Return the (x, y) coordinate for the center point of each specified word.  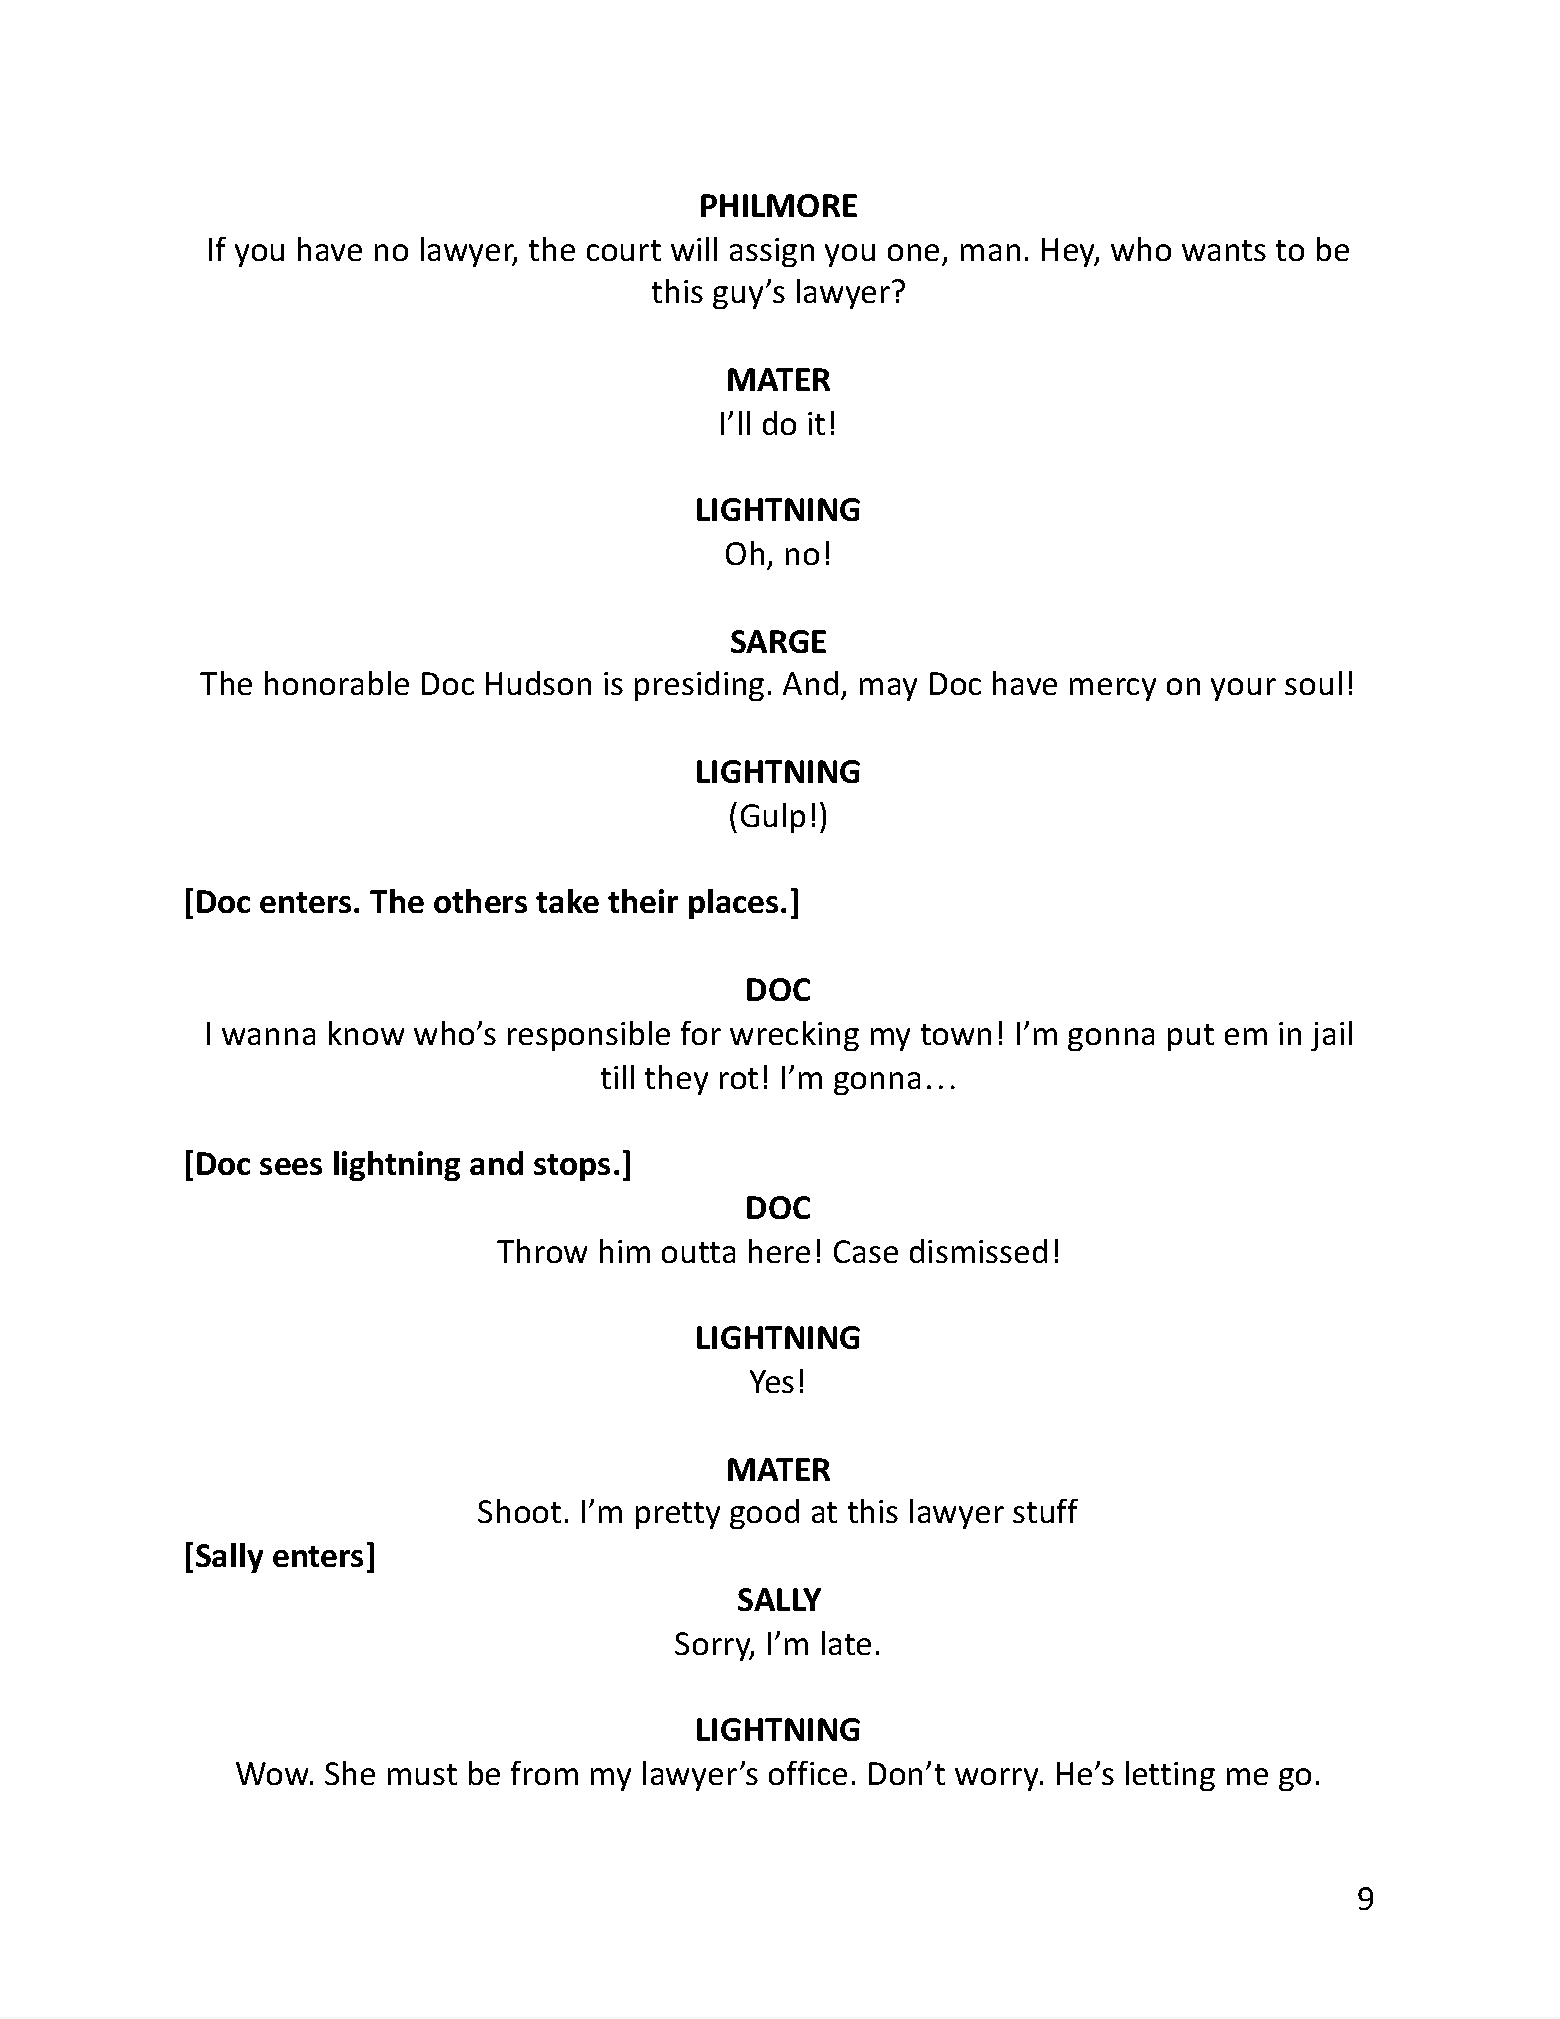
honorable (337, 683)
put (1191, 1037)
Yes (772, 1381)
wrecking (794, 1036)
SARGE (778, 641)
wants (1224, 250)
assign (772, 252)
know (366, 1033)
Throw (542, 1251)
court (624, 250)
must (422, 1774)
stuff (1045, 1511)
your (1243, 689)
